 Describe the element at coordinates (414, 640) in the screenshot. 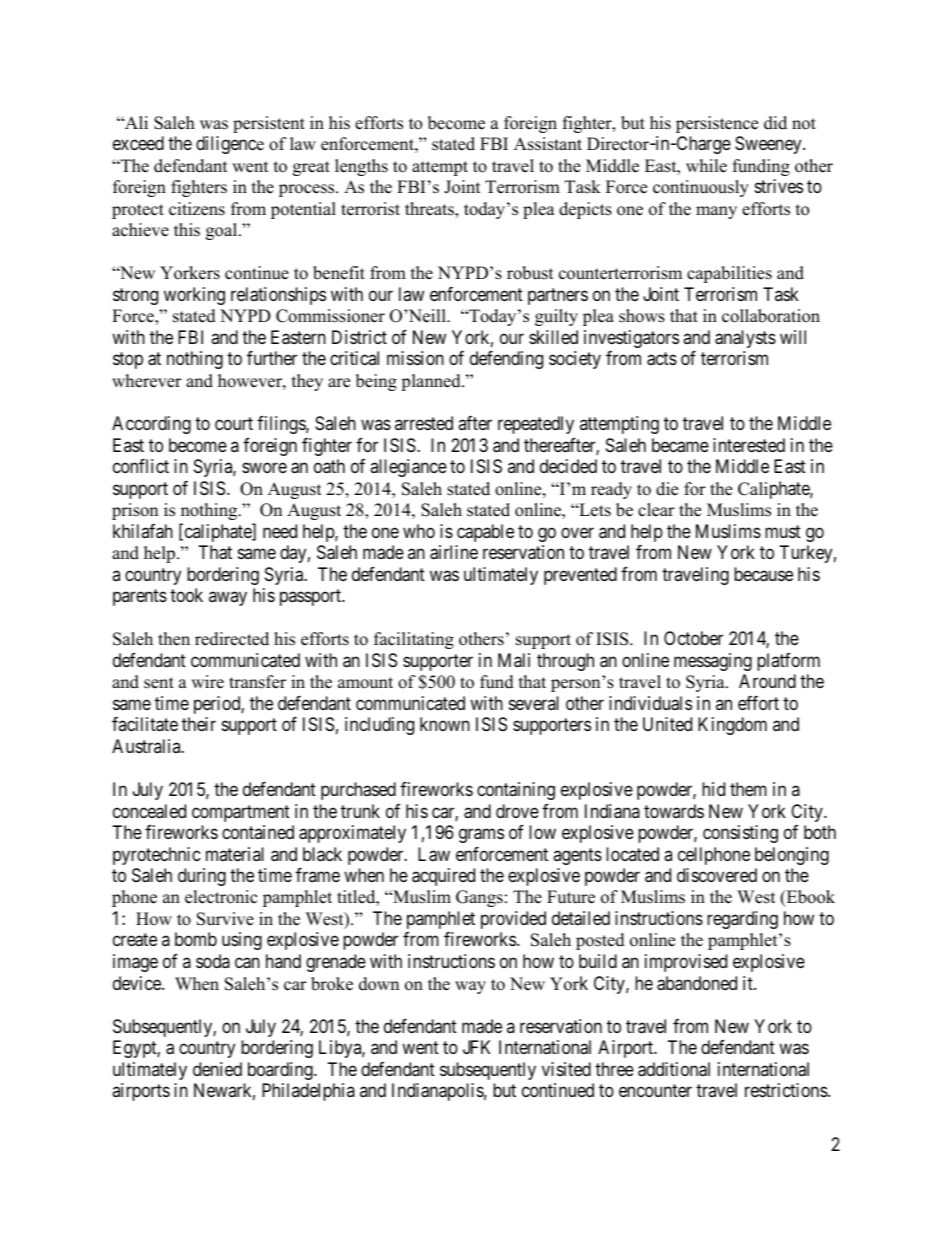

I see `facilitating` at that location.
